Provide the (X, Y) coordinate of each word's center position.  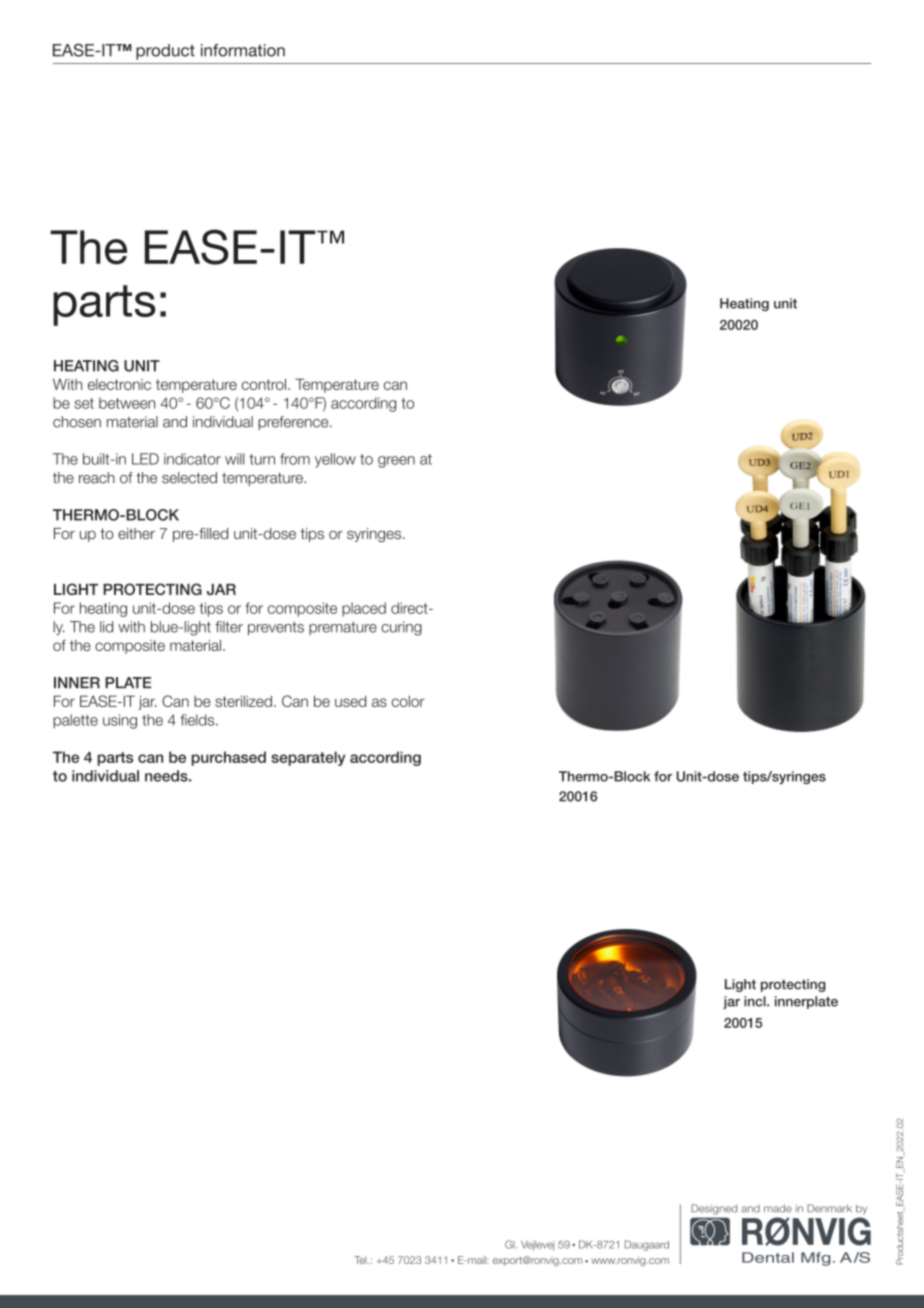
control (264, 384)
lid (106, 627)
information (243, 50)
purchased (229, 758)
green (396, 462)
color (408, 701)
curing (401, 628)
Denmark (829, 1208)
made (778, 1208)
